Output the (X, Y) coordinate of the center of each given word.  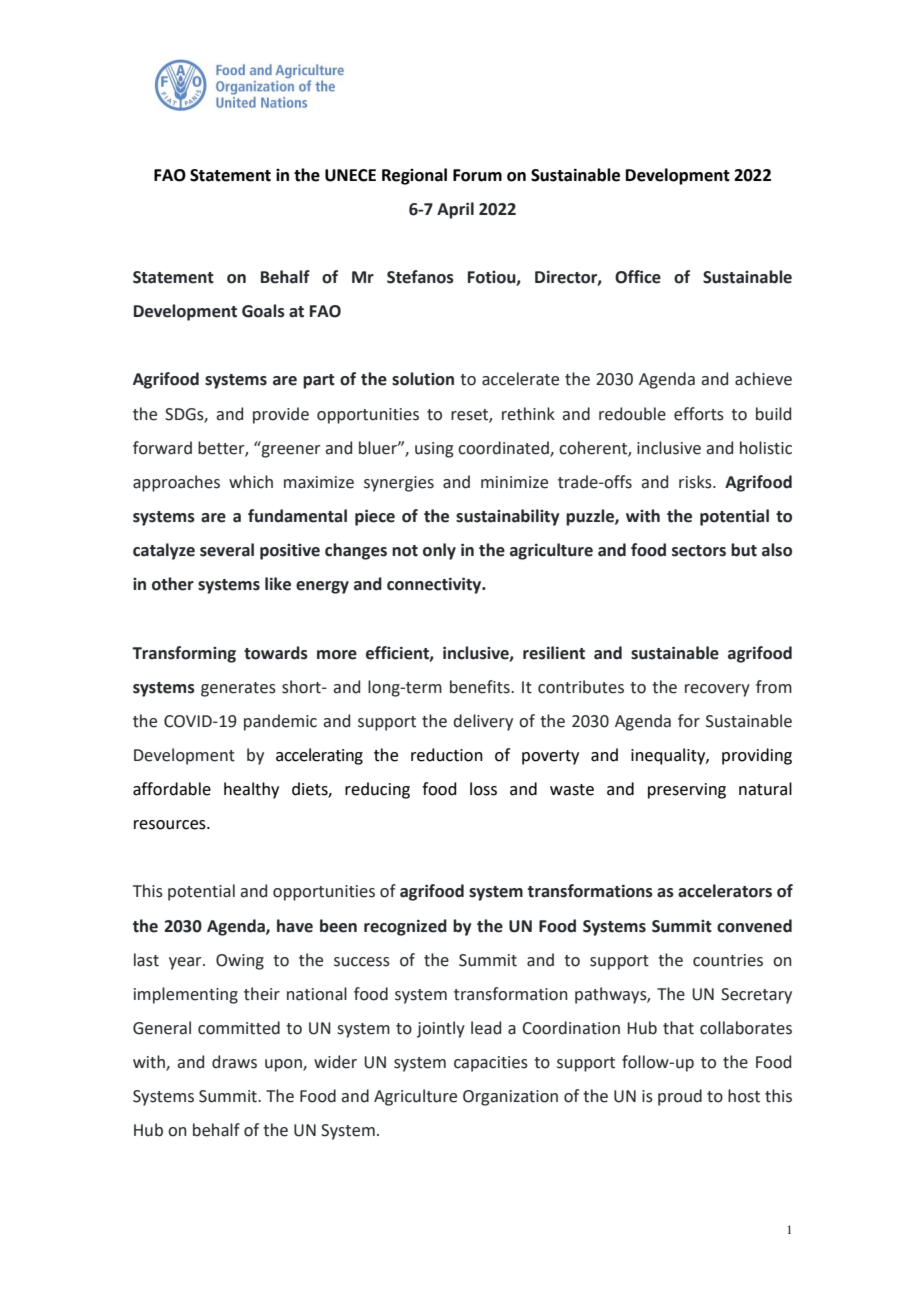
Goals (263, 311)
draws (234, 1062)
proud (680, 1097)
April (455, 210)
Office (638, 277)
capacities (491, 1064)
